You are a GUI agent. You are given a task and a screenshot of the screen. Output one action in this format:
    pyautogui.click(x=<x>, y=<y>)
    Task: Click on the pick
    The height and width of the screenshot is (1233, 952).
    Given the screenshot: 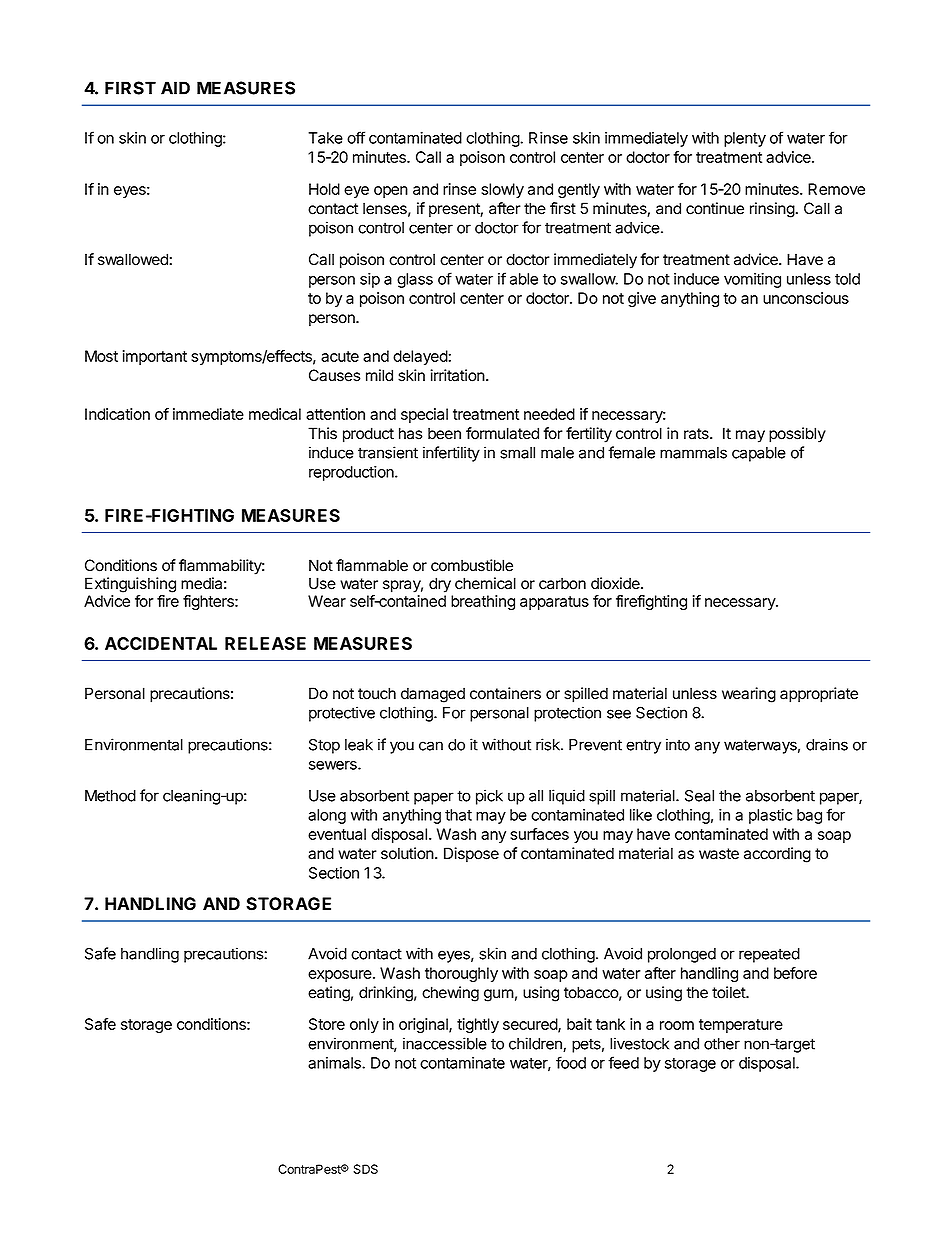 What is the action you would take?
    pyautogui.click(x=489, y=797)
